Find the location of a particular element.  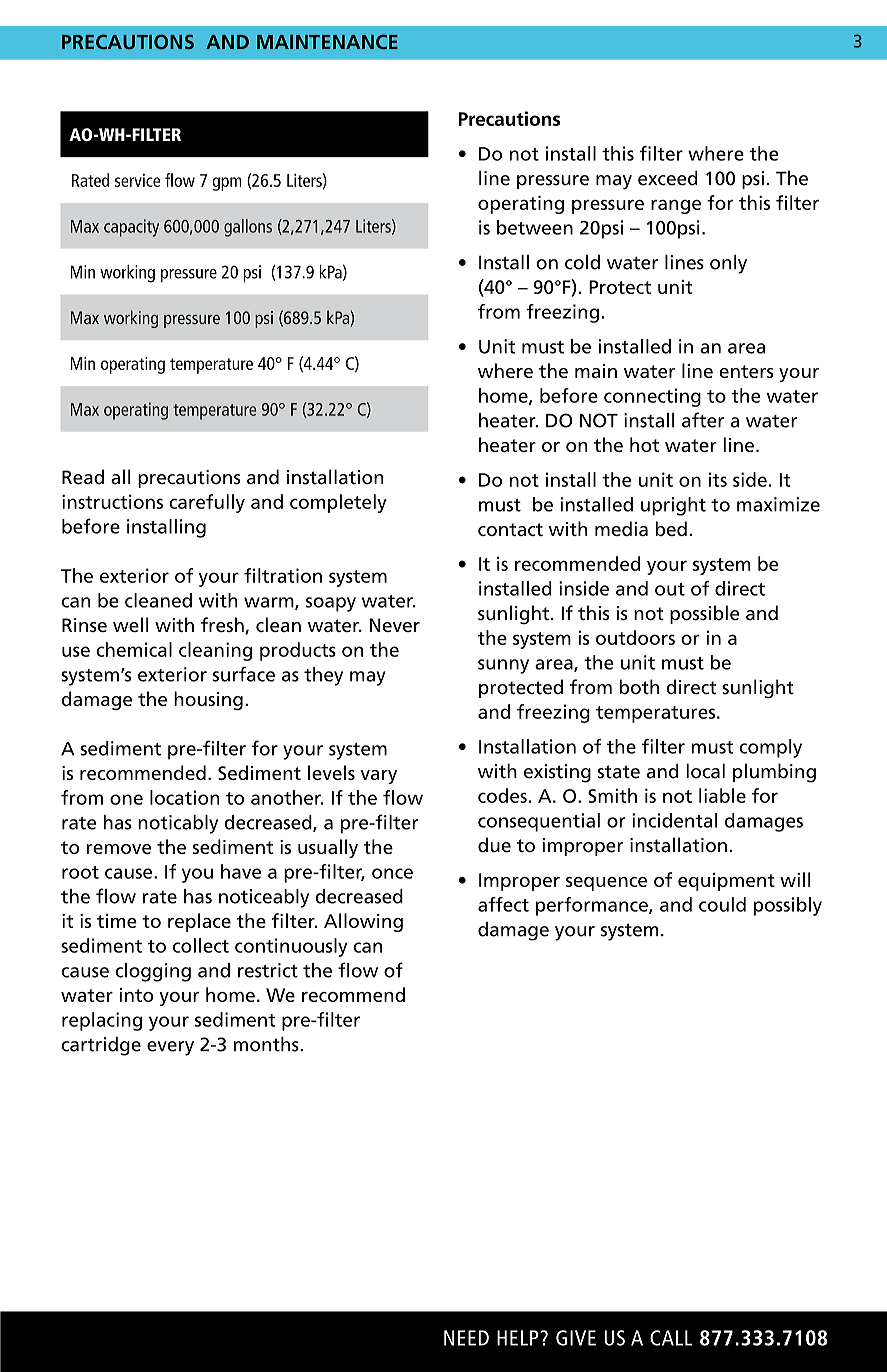

vary is located at coordinates (379, 777).
